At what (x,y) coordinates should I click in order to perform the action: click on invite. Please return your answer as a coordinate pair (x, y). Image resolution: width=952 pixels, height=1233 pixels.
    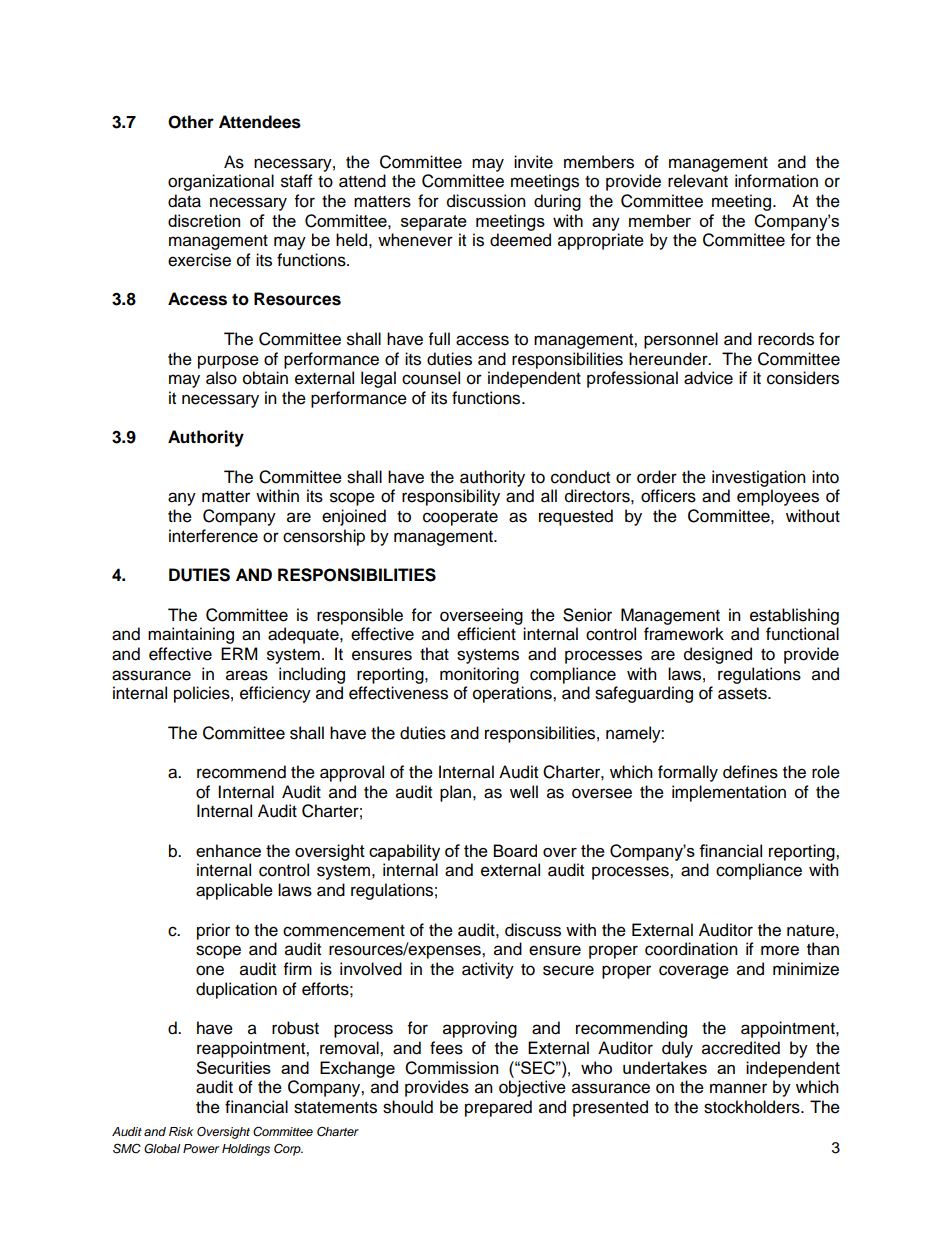
    Looking at the image, I should click on (533, 162).
